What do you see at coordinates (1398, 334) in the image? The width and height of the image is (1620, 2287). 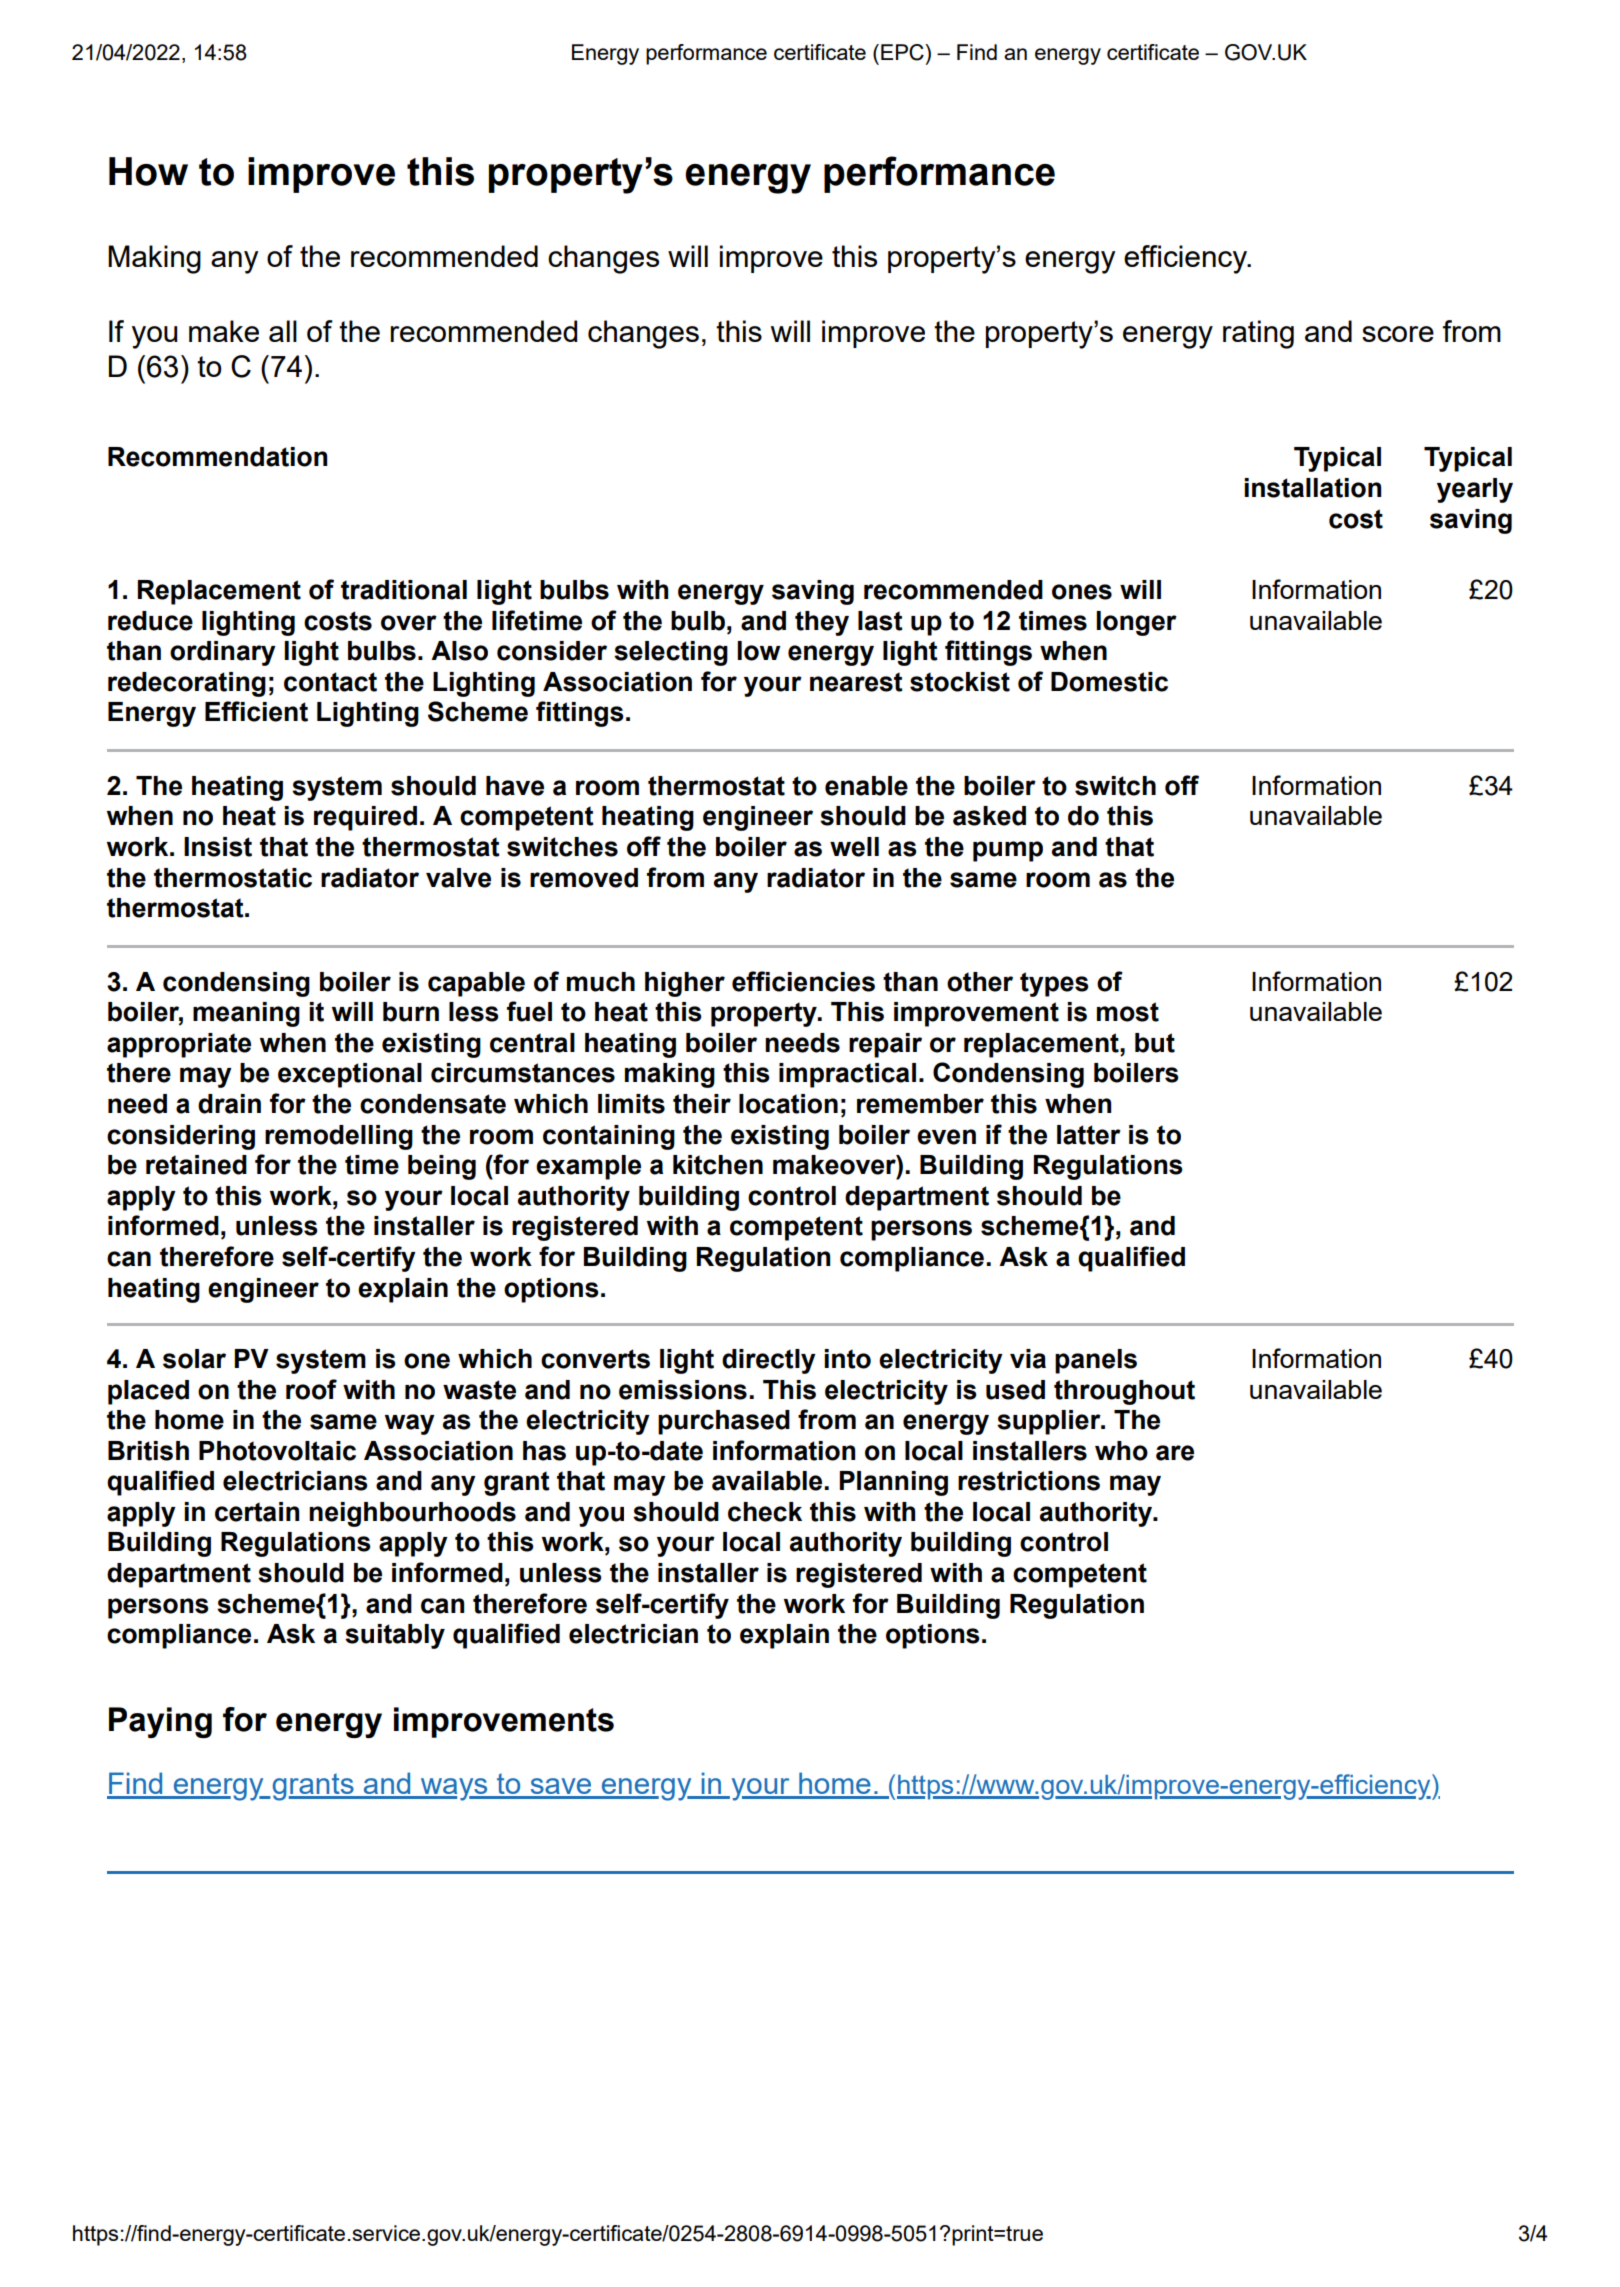 I see `score` at bounding box center [1398, 334].
